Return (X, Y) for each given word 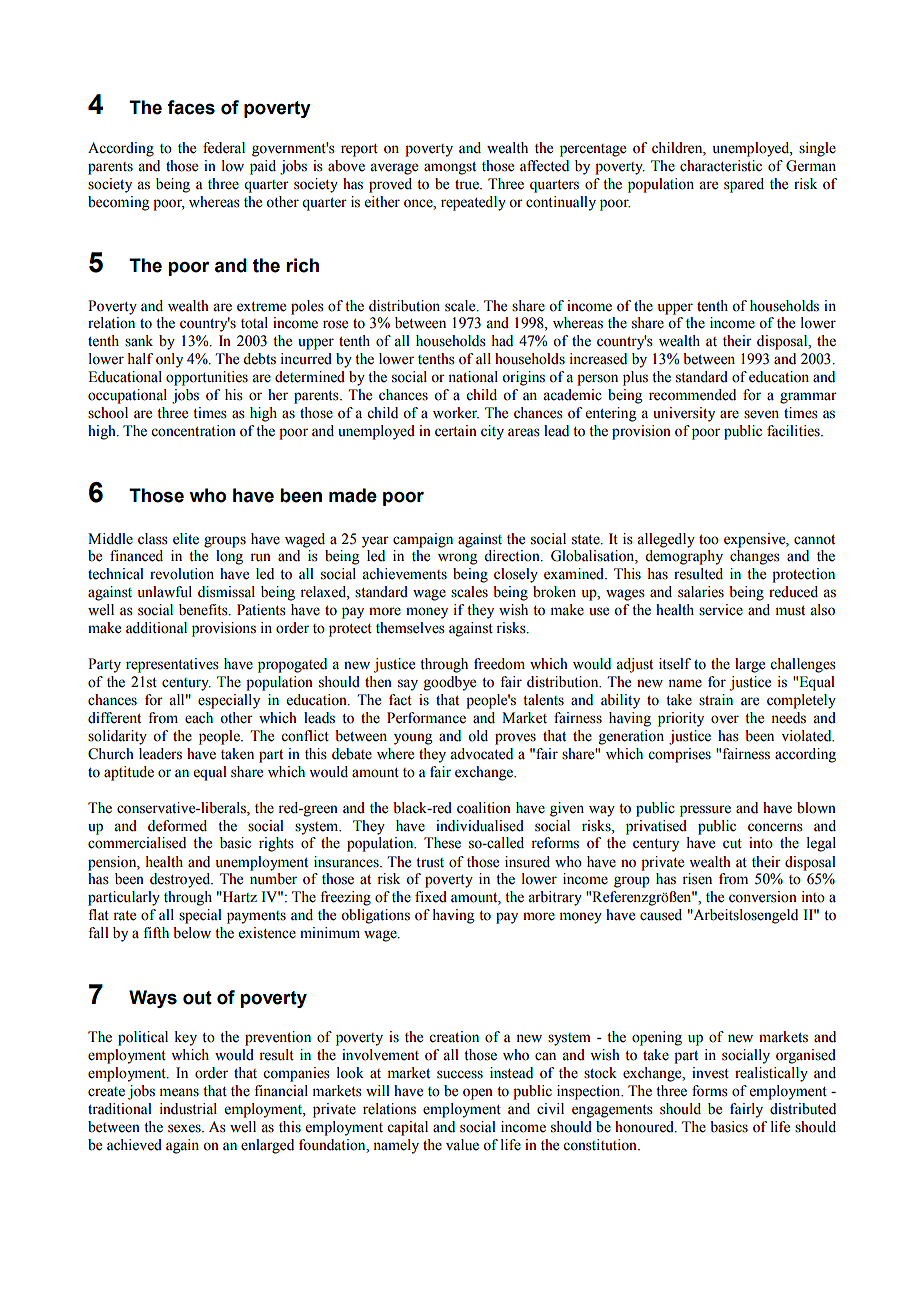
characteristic (721, 166)
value (462, 1145)
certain (456, 431)
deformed (177, 826)
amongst (450, 168)
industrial (188, 1109)
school (108, 413)
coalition (484, 808)
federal (224, 148)
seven (761, 414)
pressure (705, 811)
